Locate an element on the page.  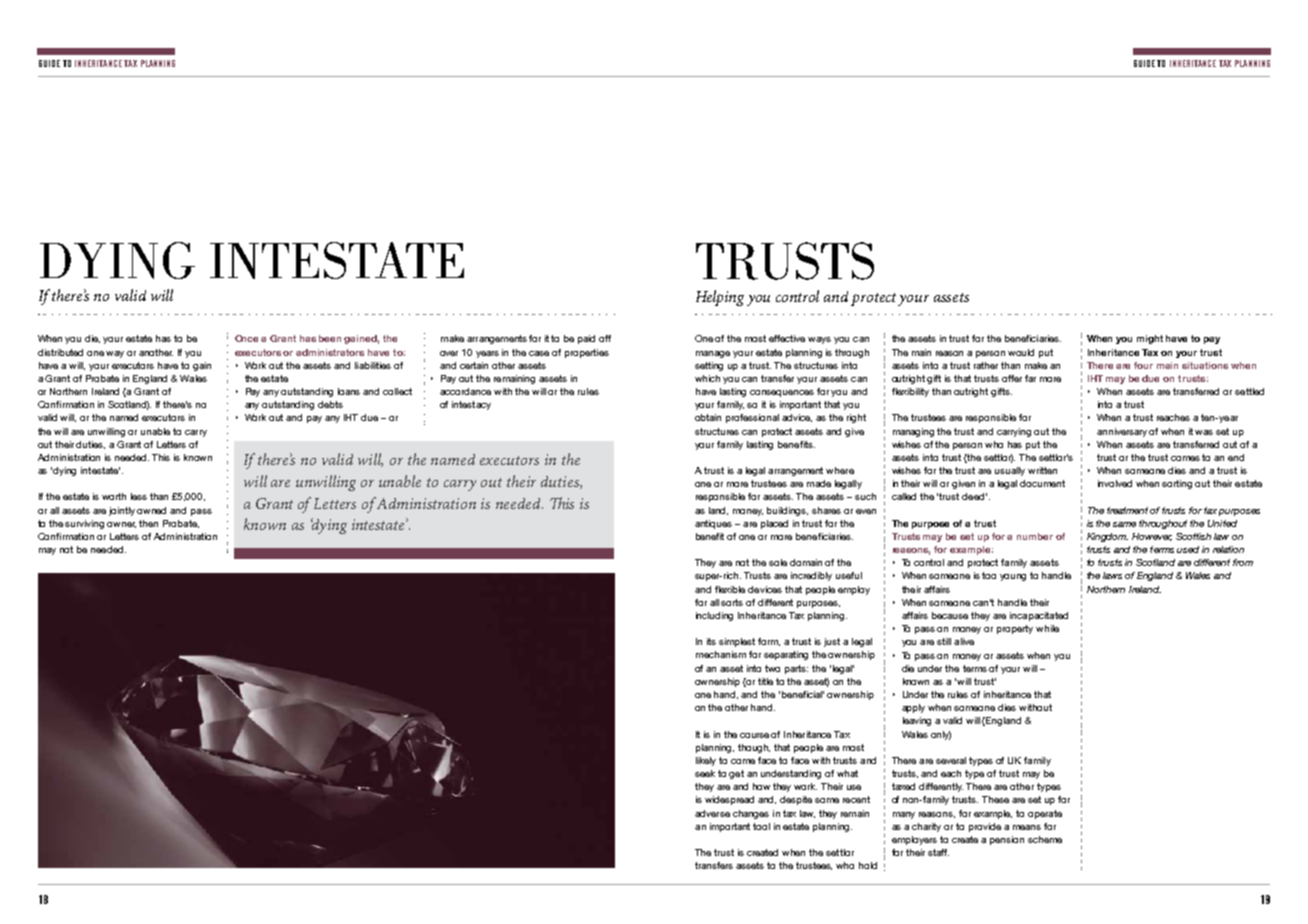
tool is located at coordinates (761, 826).
